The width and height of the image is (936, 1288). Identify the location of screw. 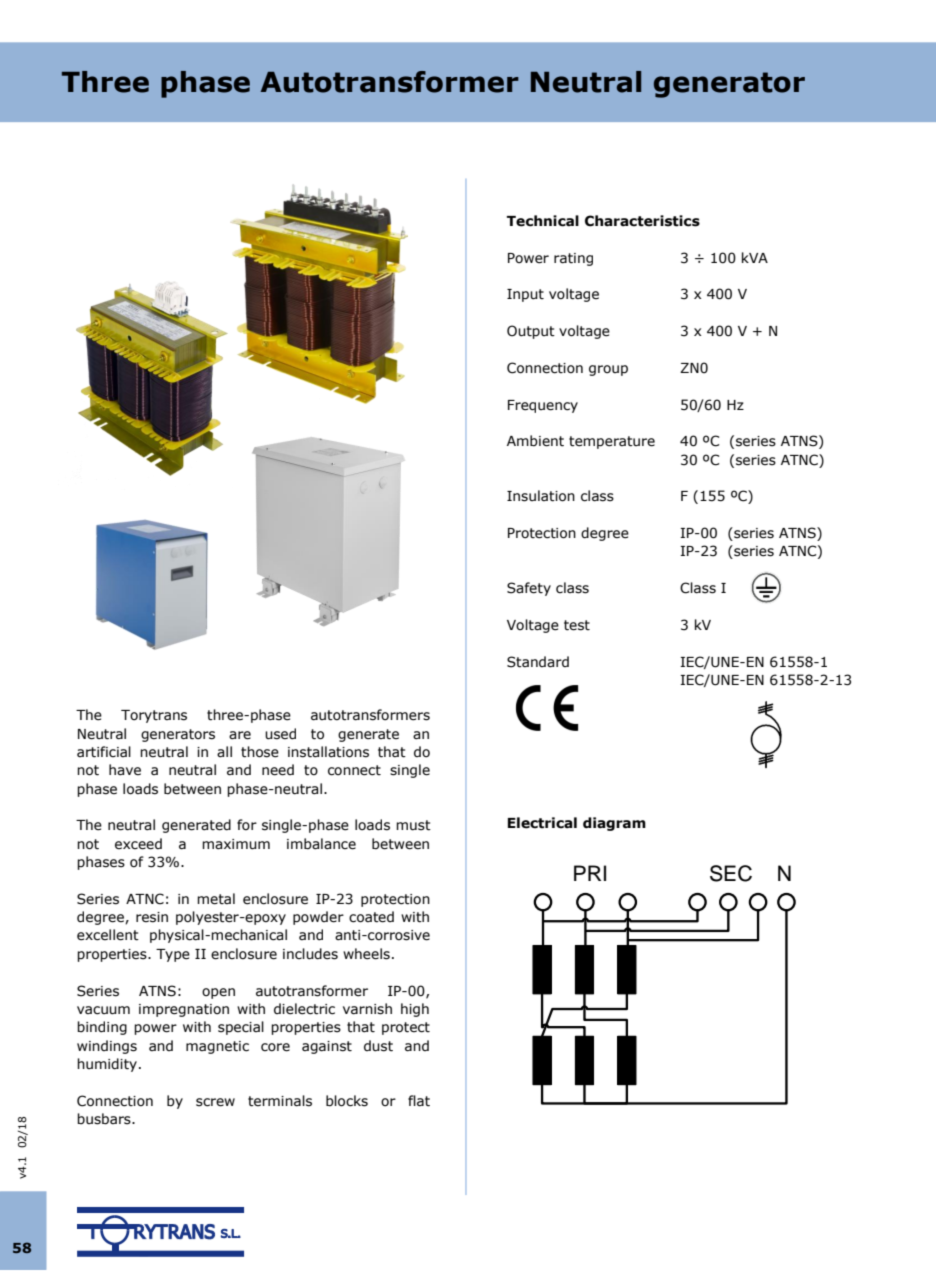
(215, 1102).
